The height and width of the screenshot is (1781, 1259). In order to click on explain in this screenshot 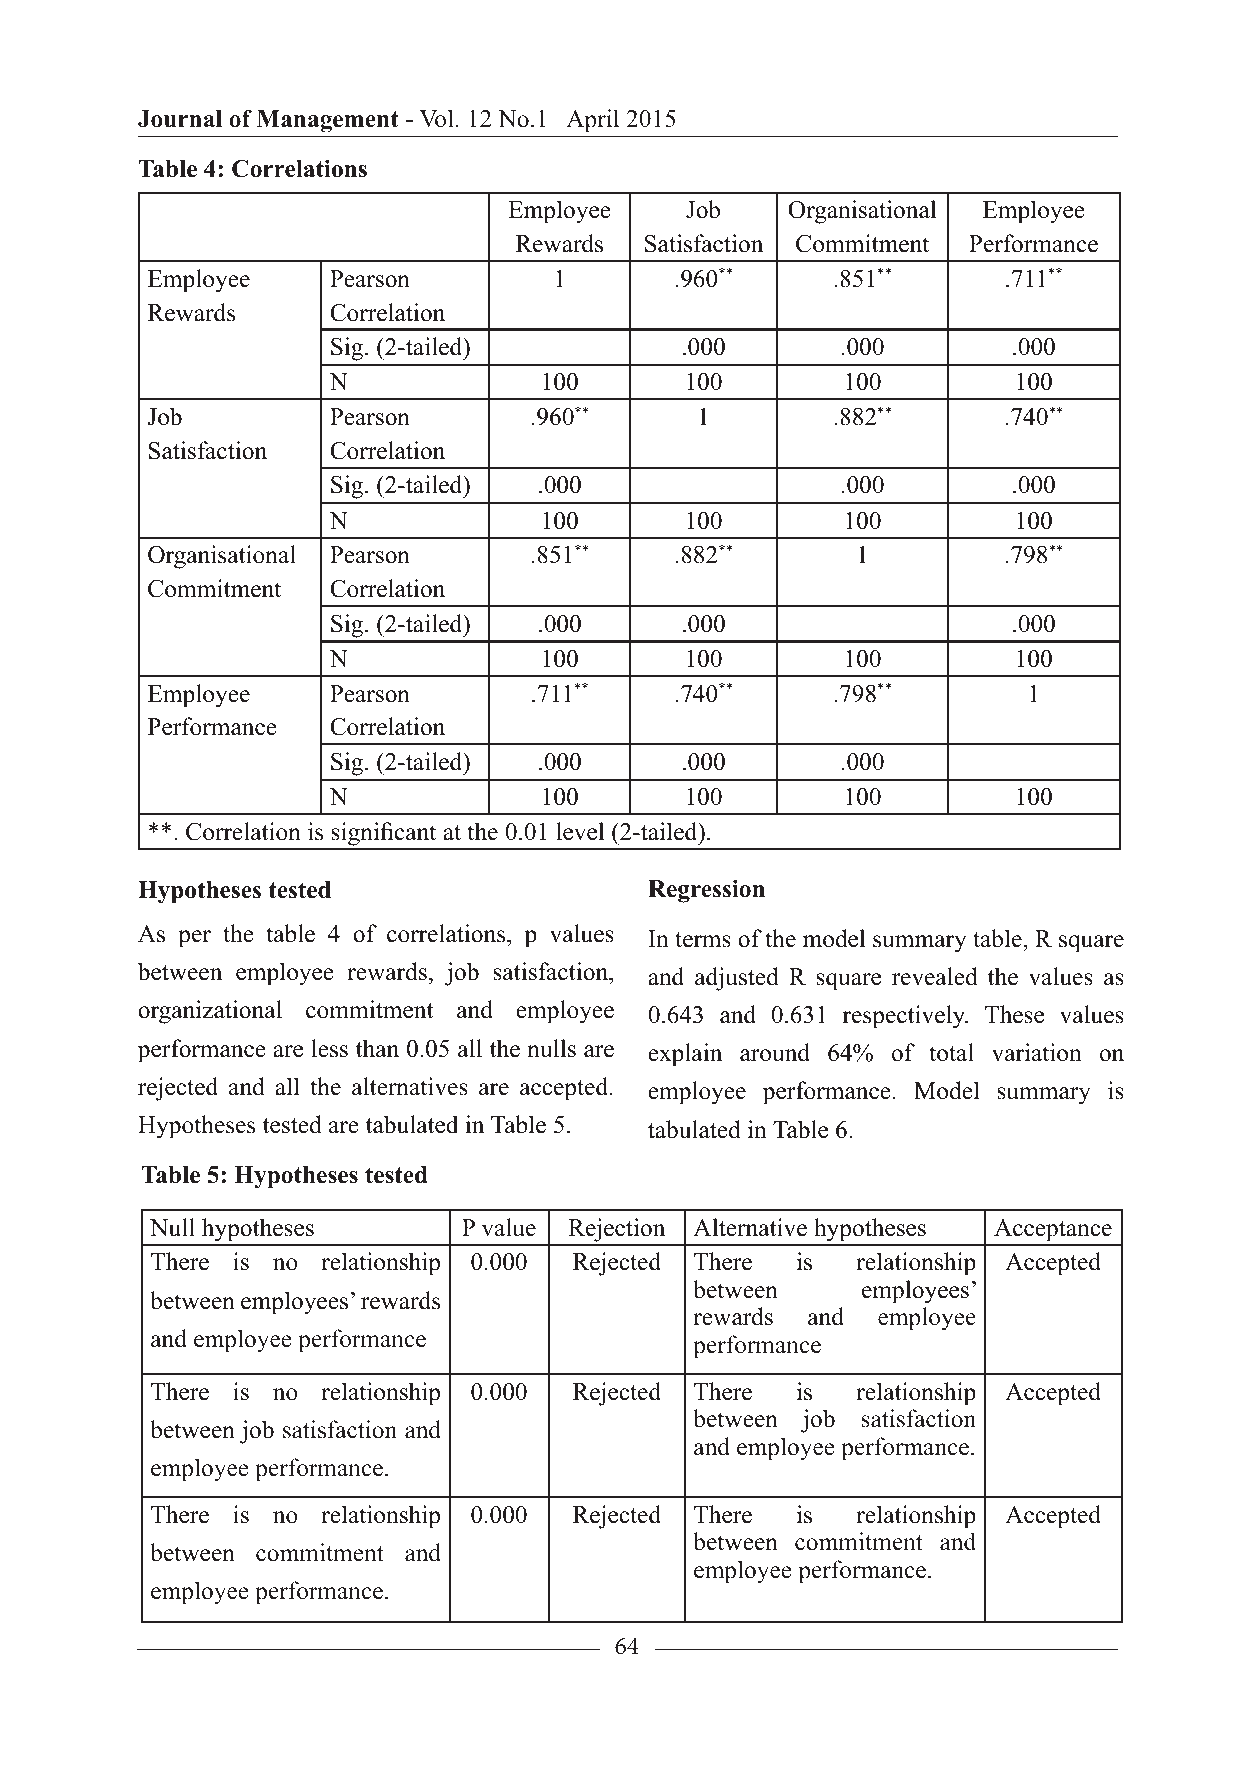, I will do `click(685, 1055)`.
